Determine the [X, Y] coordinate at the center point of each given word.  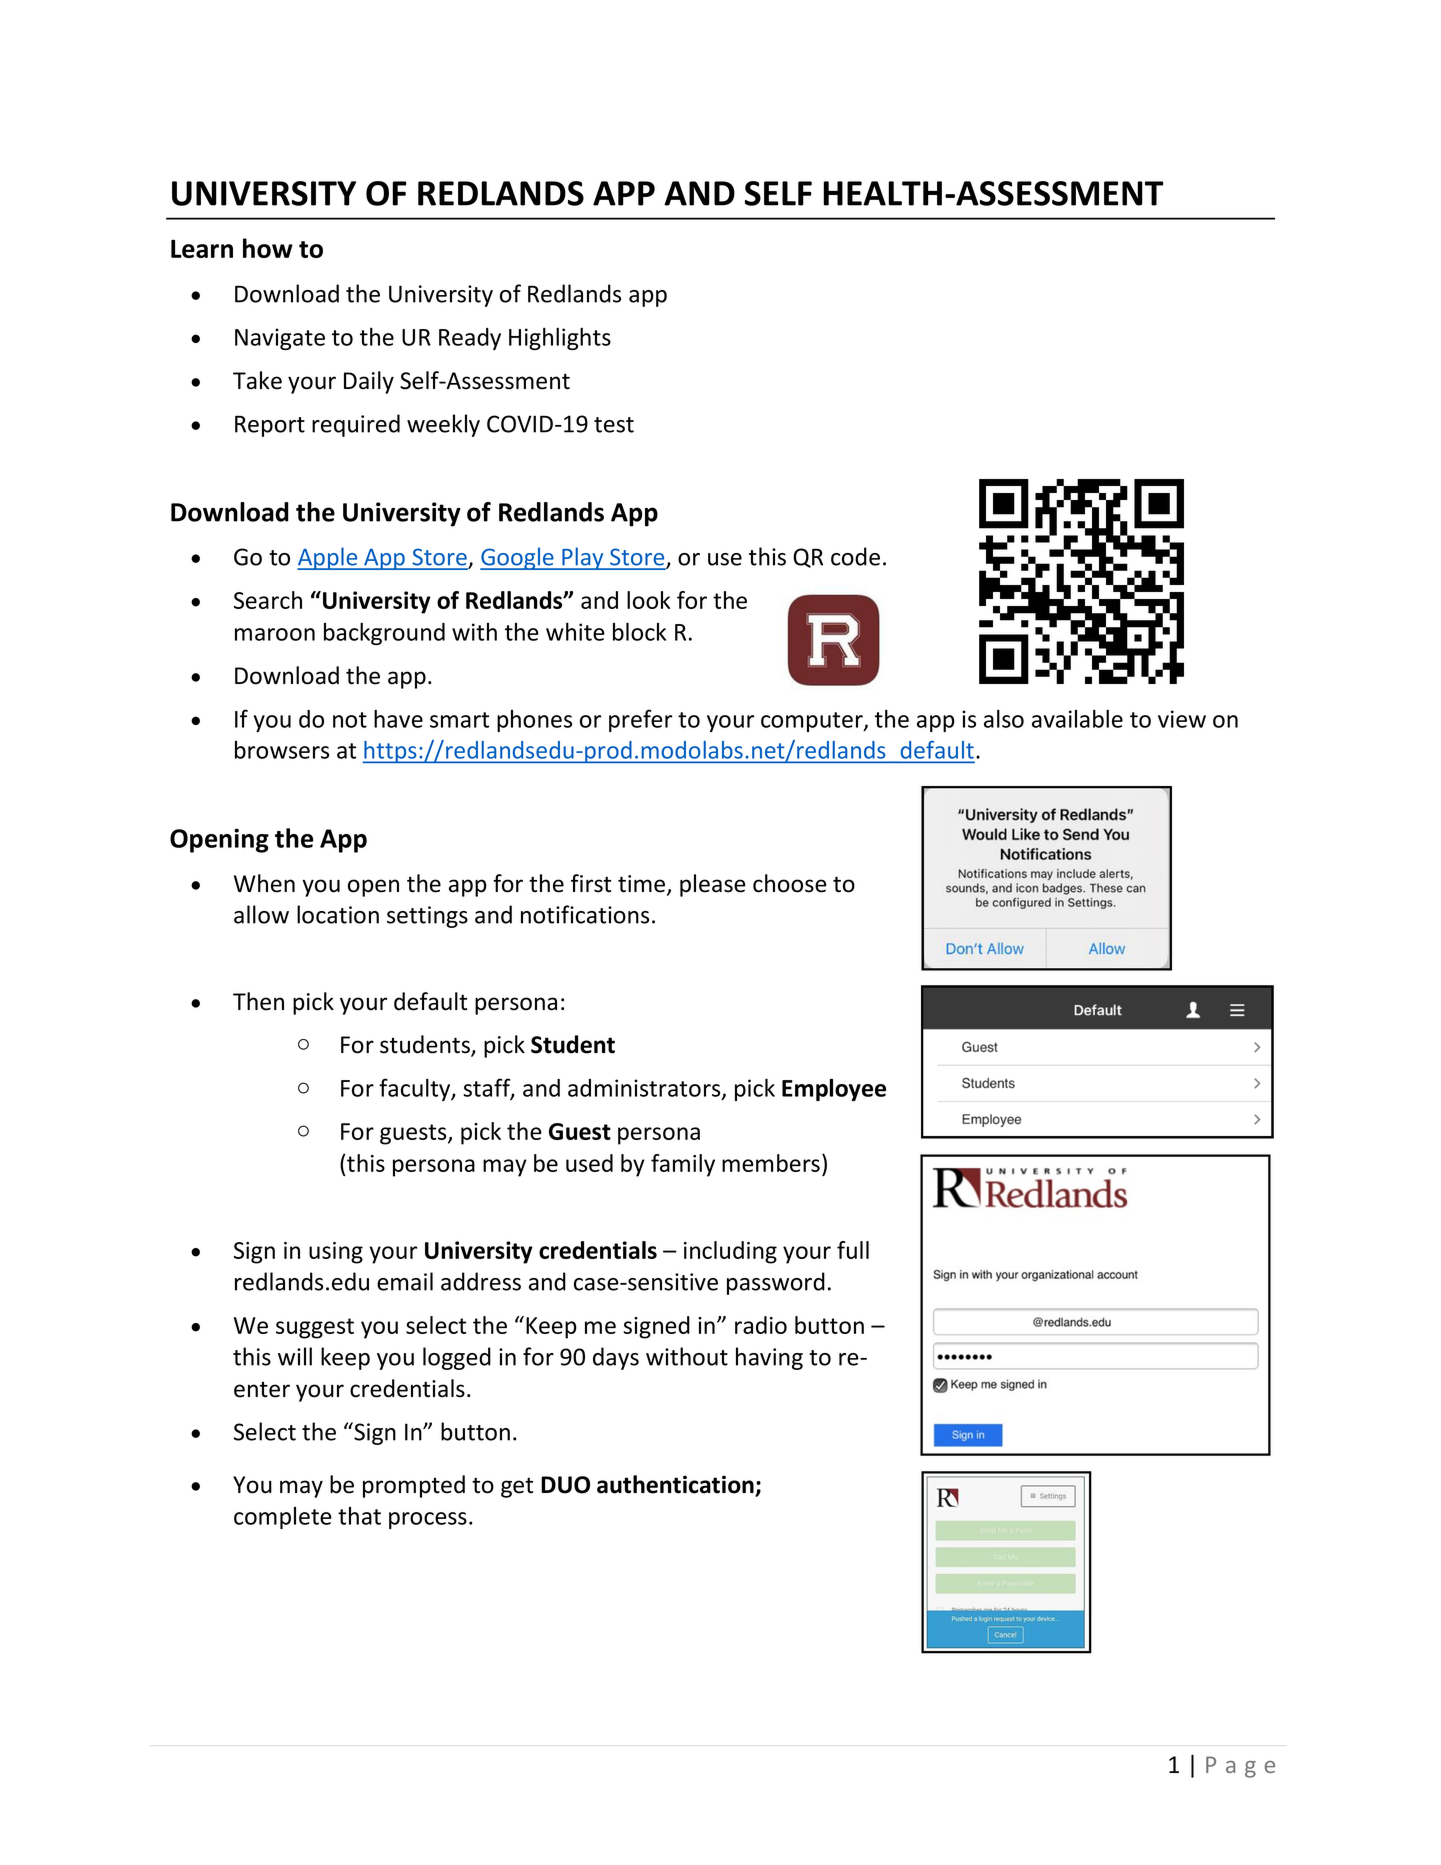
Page [1240, 1767]
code [855, 556]
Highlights [560, 338]
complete [283, 1518]
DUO [565, 1485]
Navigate [280, 339]
